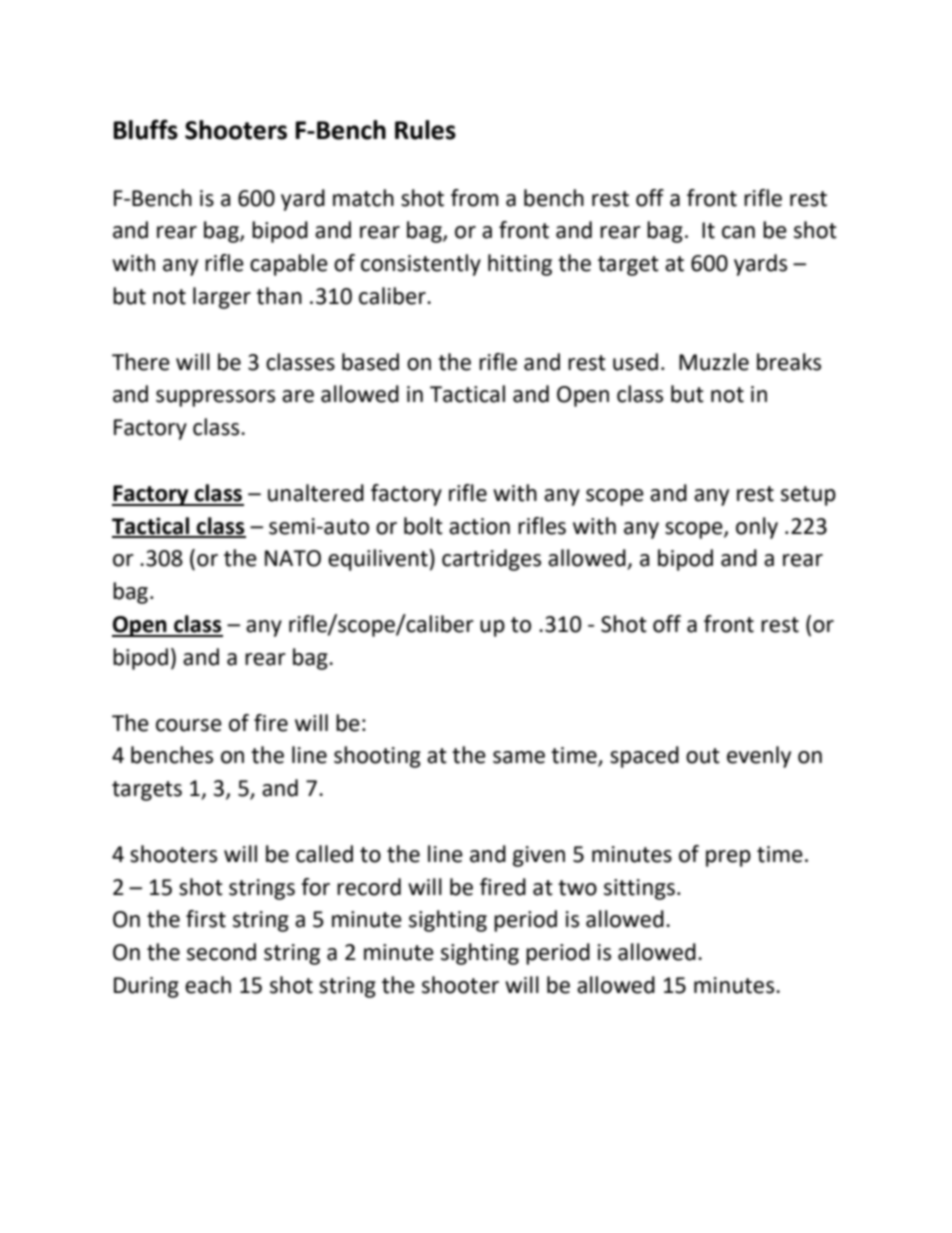 The height and width of the document is (1233, 952). I want to click on Rules, so click(425, 130).
